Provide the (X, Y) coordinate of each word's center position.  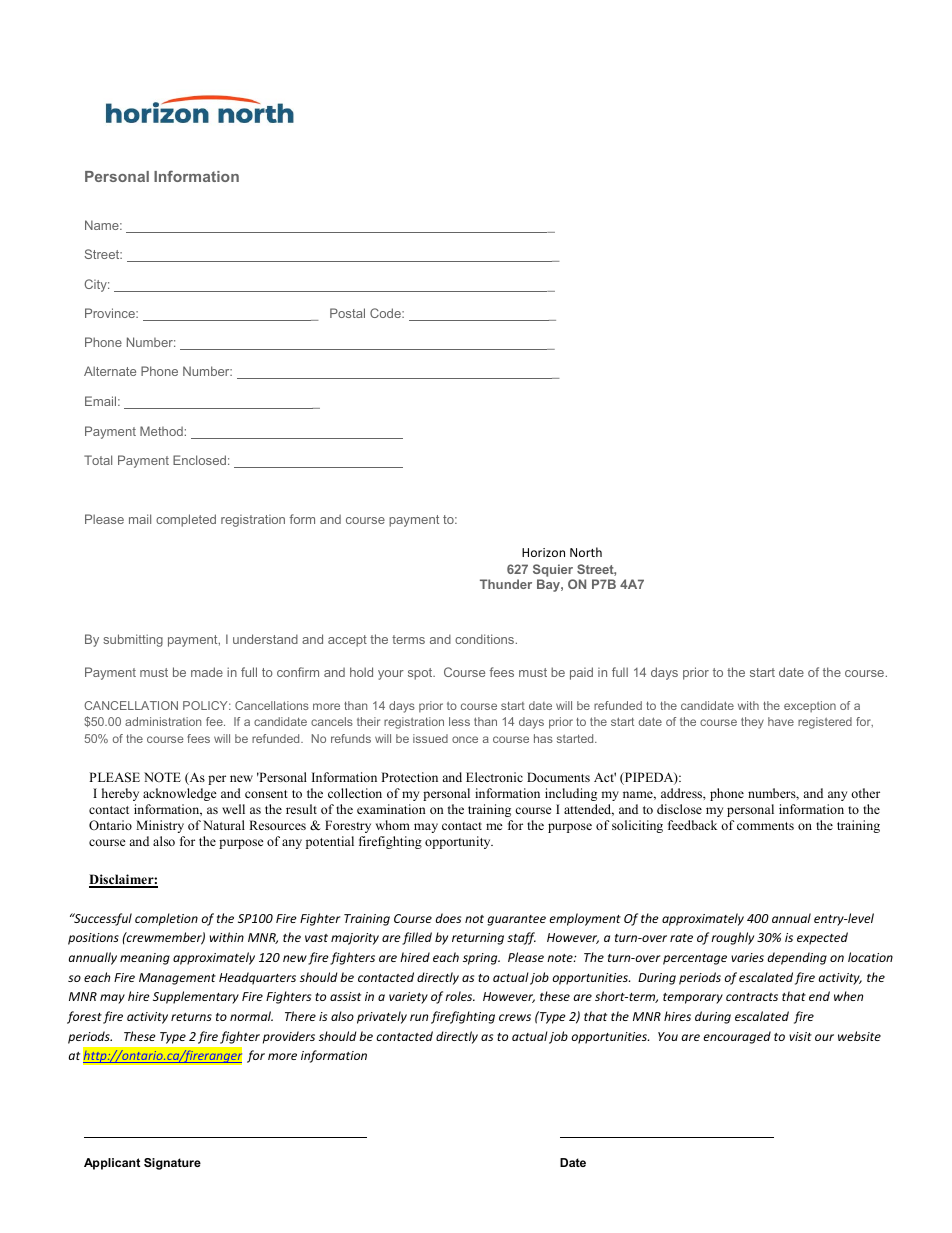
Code (386, 313)
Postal (347, 313)
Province (111, 313)
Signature (172, 1164)
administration (163, 721)
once (465, 739)
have (781, 721)
